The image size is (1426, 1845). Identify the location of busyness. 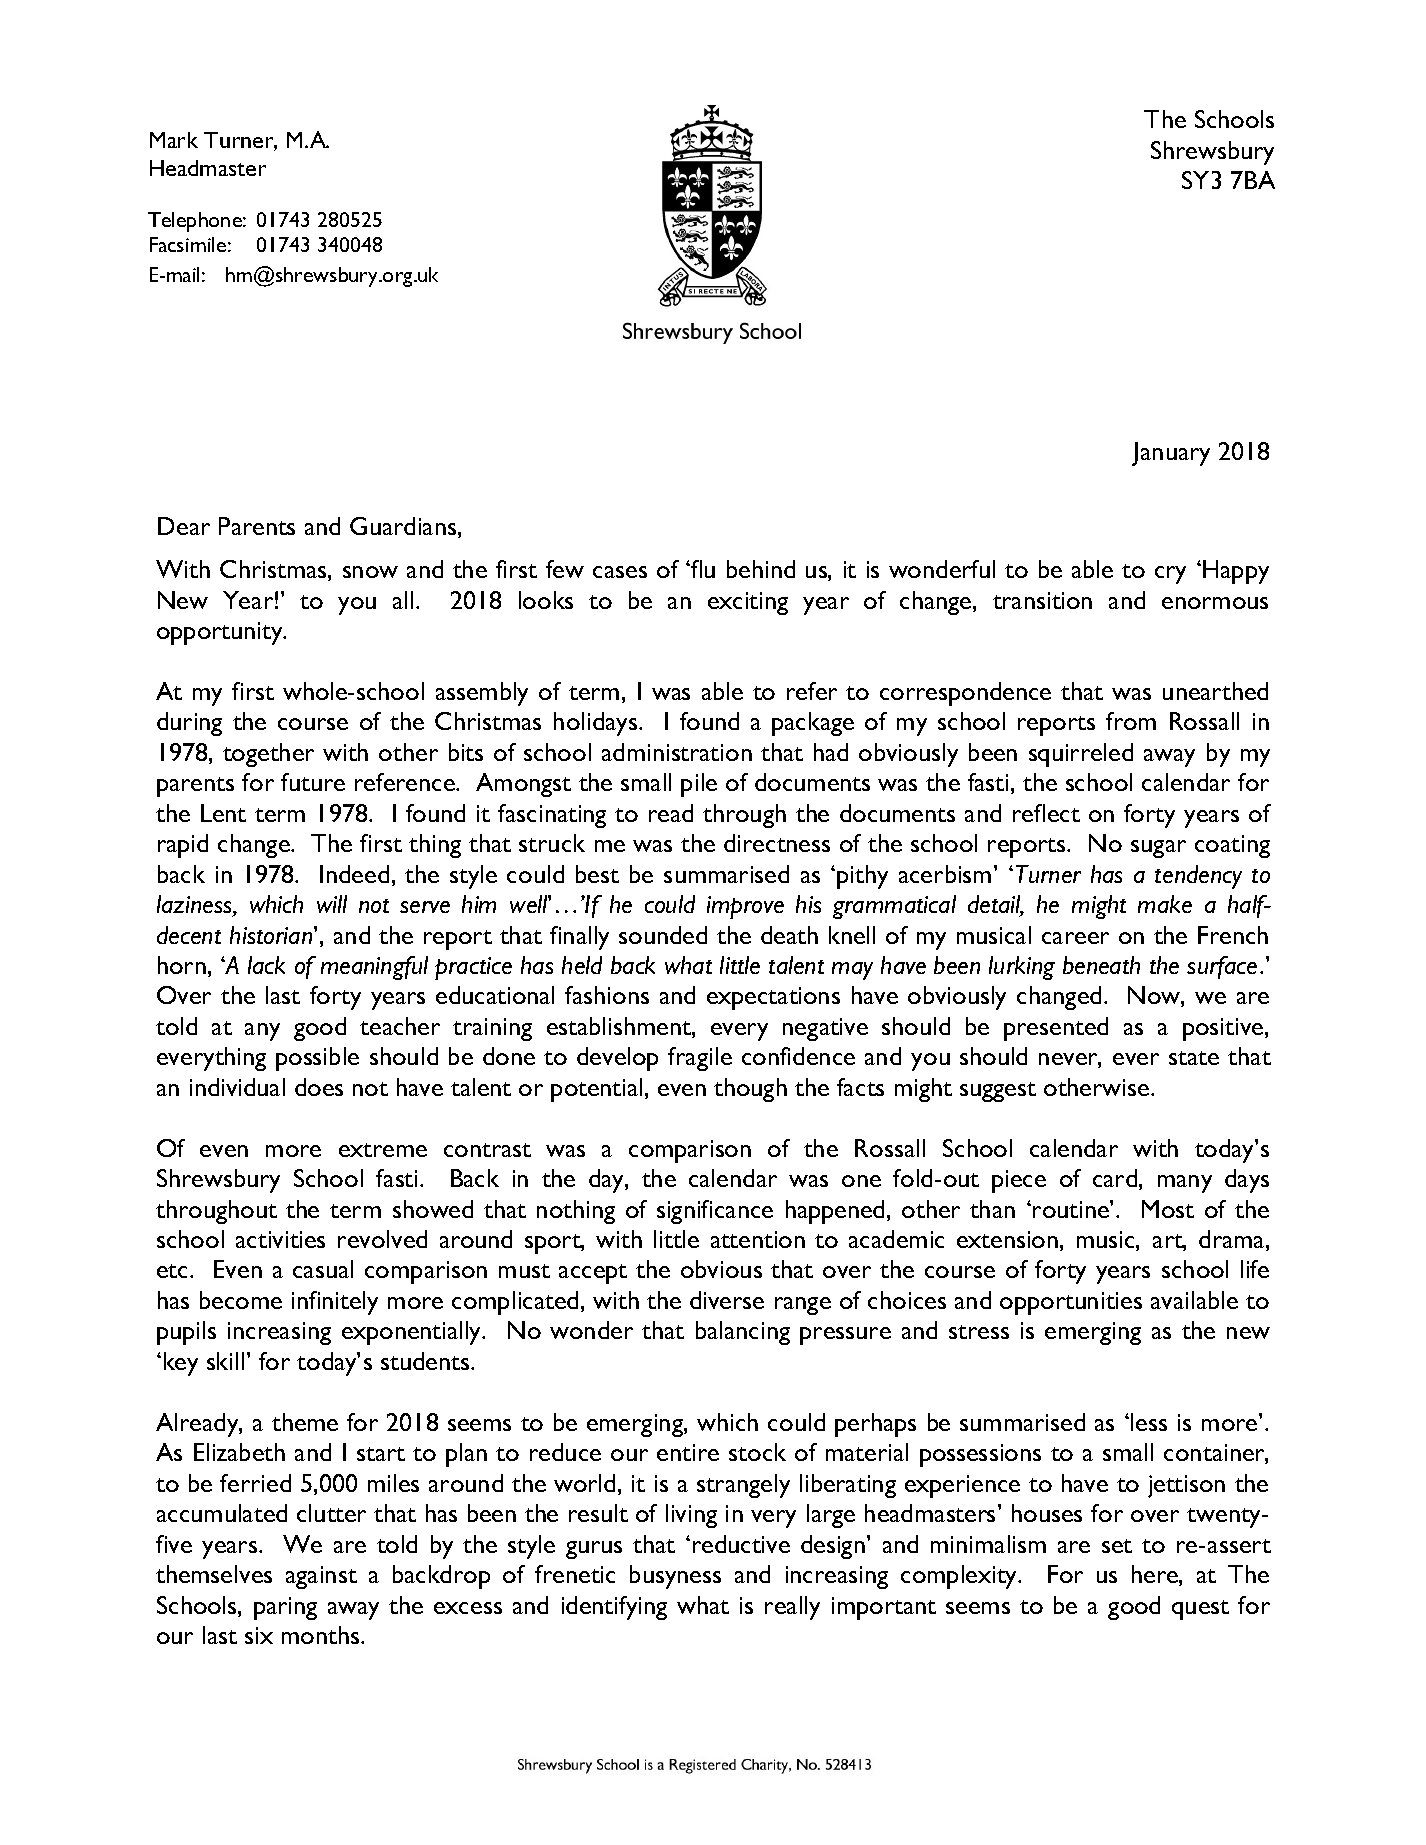
(675, 1577).
